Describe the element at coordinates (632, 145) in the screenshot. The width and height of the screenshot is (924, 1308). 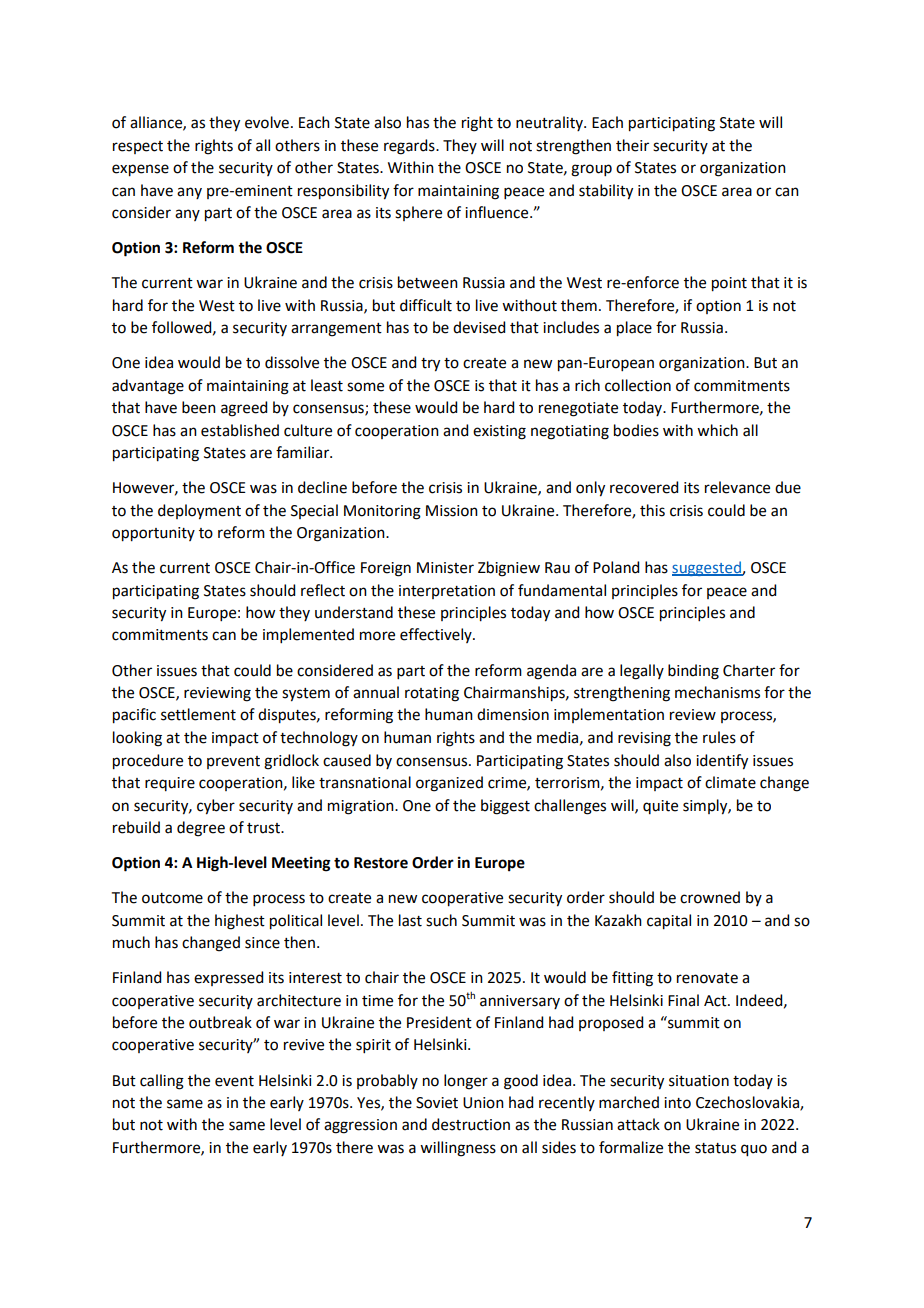
I see `their` at that location.
